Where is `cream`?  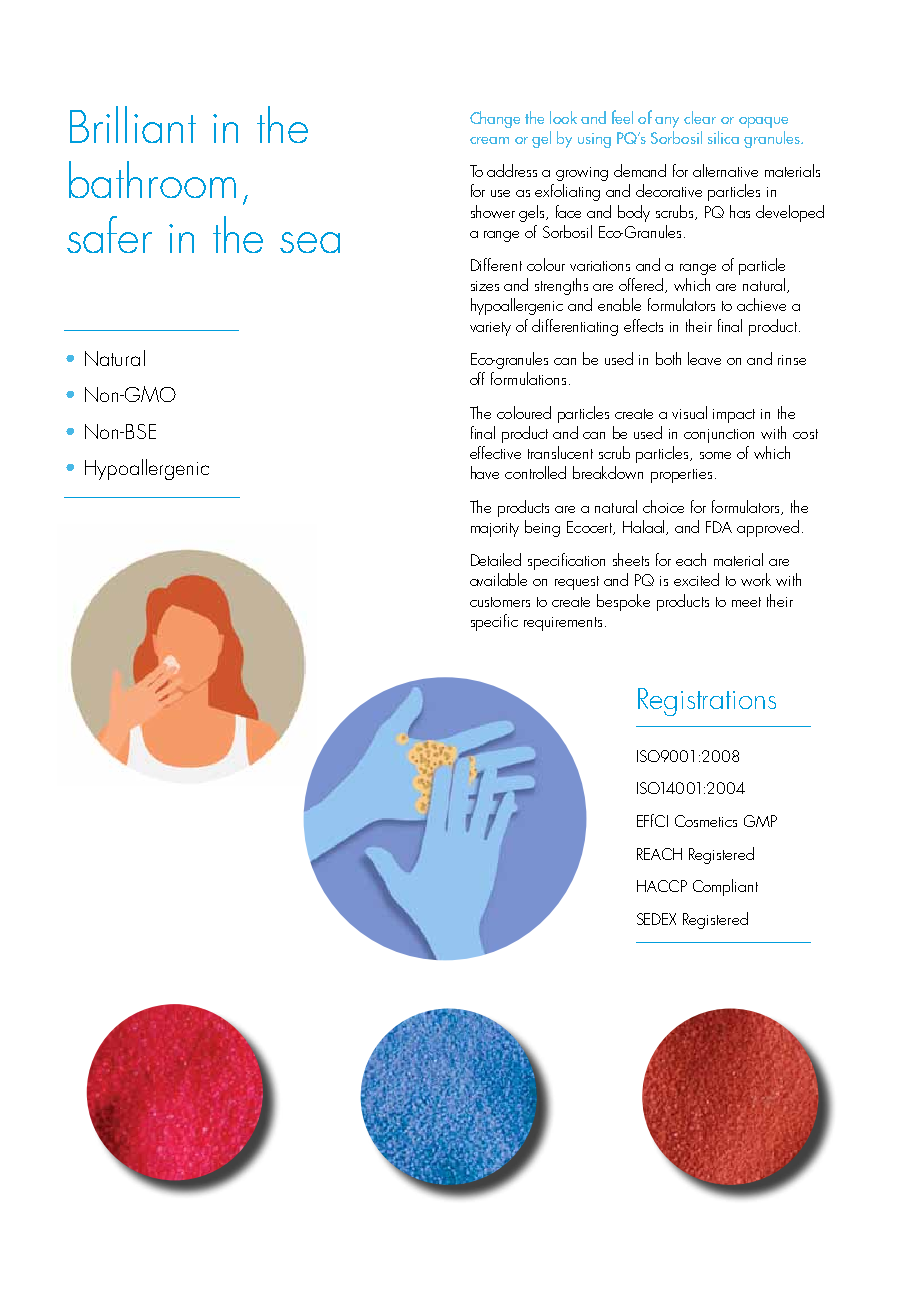 cream is located at coordinates (489, 140).
